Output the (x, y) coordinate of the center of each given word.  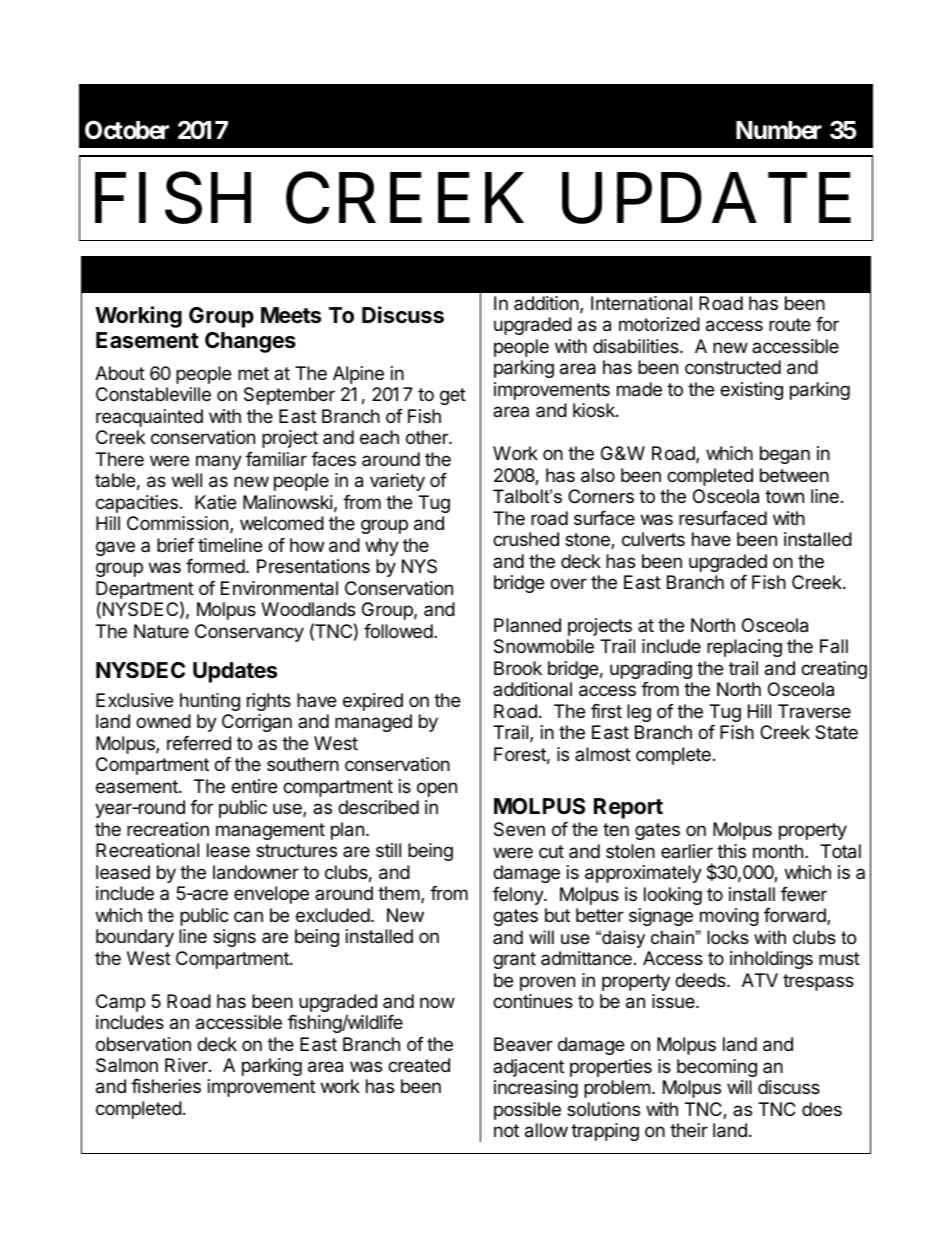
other (428, 437)
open (437, 789)
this (731, 851)
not (506, 1130)
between (794, 475)
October (127, 130)
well (187, 480)
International (641, 303)
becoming (717, 1068)
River (187, 1065)
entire (254, 786)
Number (779, 130)
